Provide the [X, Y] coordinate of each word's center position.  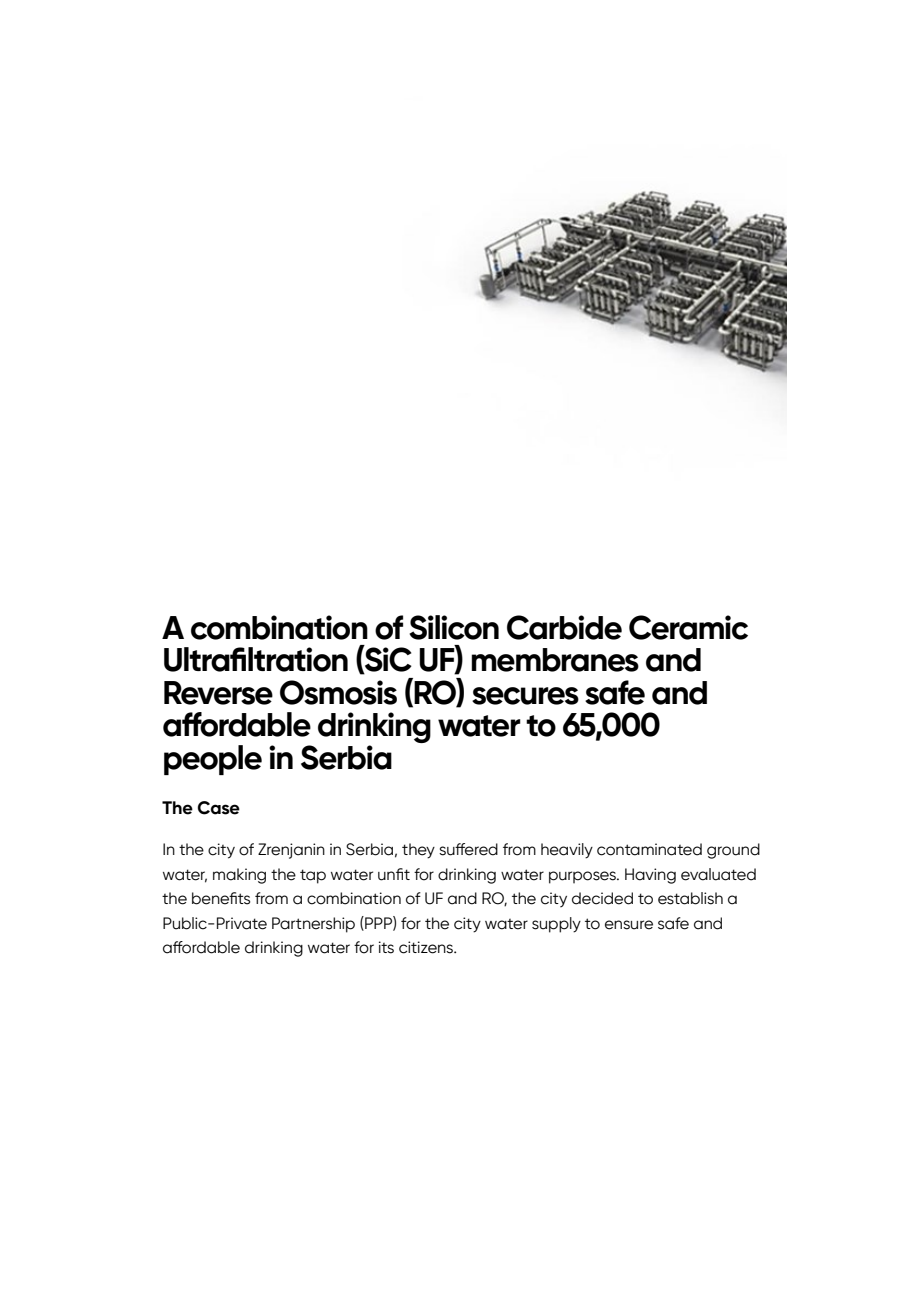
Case [219, 808]
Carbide [564, 627]
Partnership [313, 925]
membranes [555, 660]
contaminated [649, 849]
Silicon [454, 627]
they [418, 851]
